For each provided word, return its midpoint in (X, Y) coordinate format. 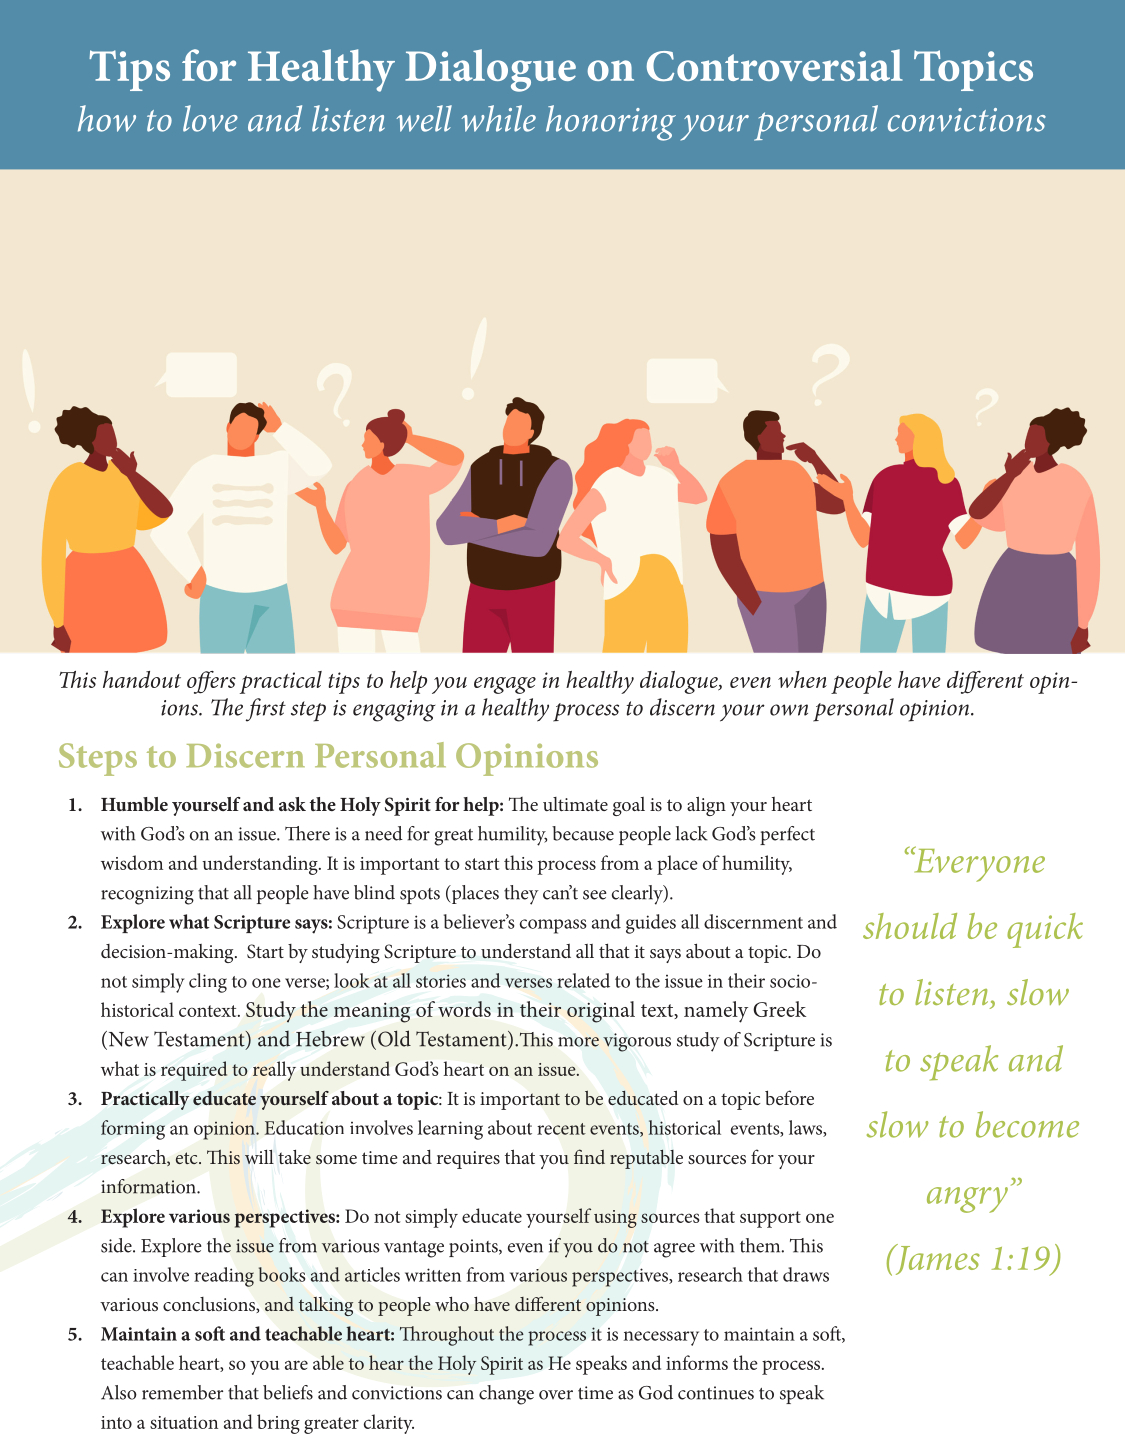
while (499, 118)
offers (211, 682)
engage (505, 685)
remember (182, 1392)
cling (208, 983)
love (210, 118)
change (506, 1395)
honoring (611, 123)
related (583, 980)
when (802, 679)
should (910, 926)
